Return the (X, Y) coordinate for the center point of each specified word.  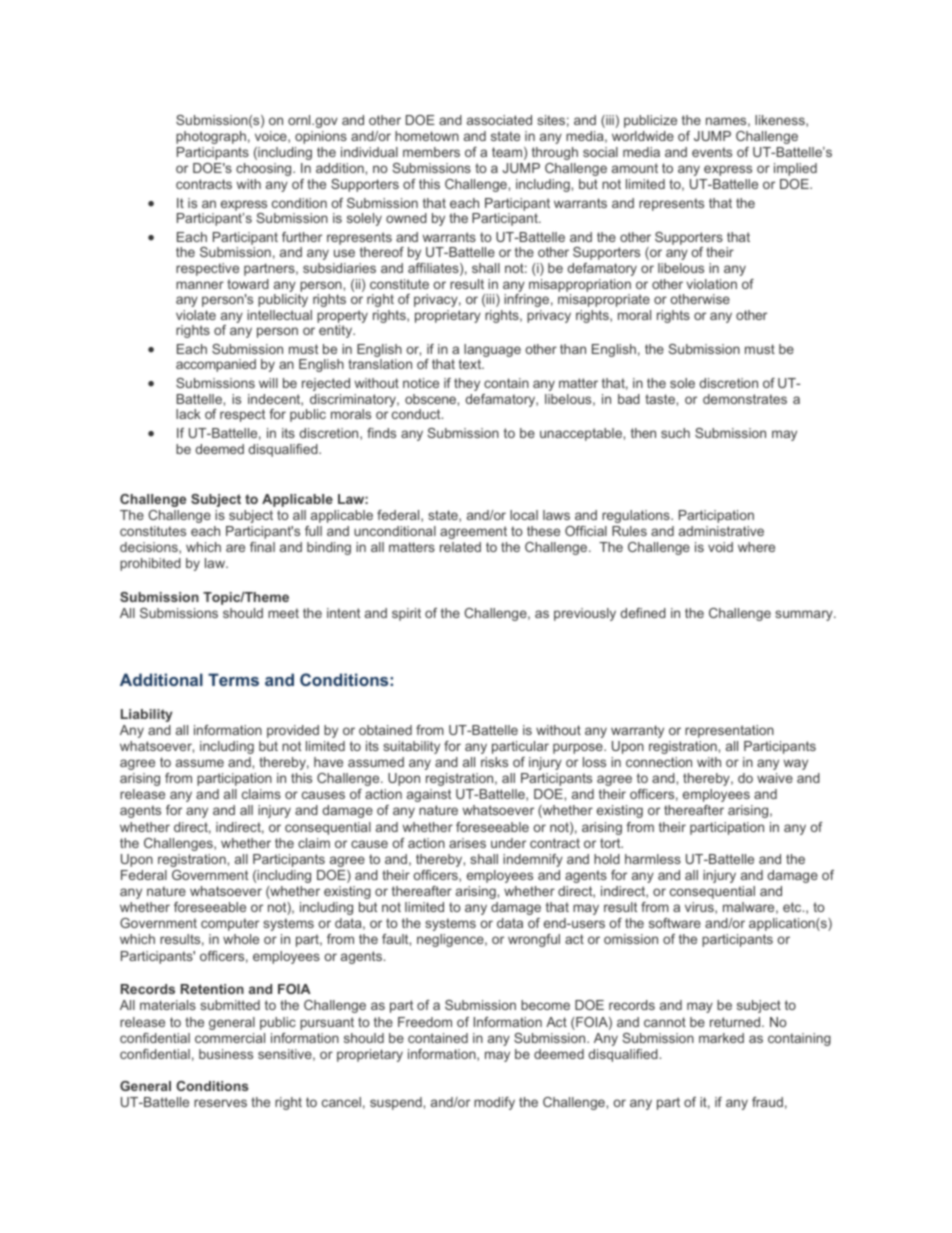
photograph (211, 137)
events (712, 152)
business (226, 1054)
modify (494, 1103)
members (431, 152)
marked (721, 1038)
